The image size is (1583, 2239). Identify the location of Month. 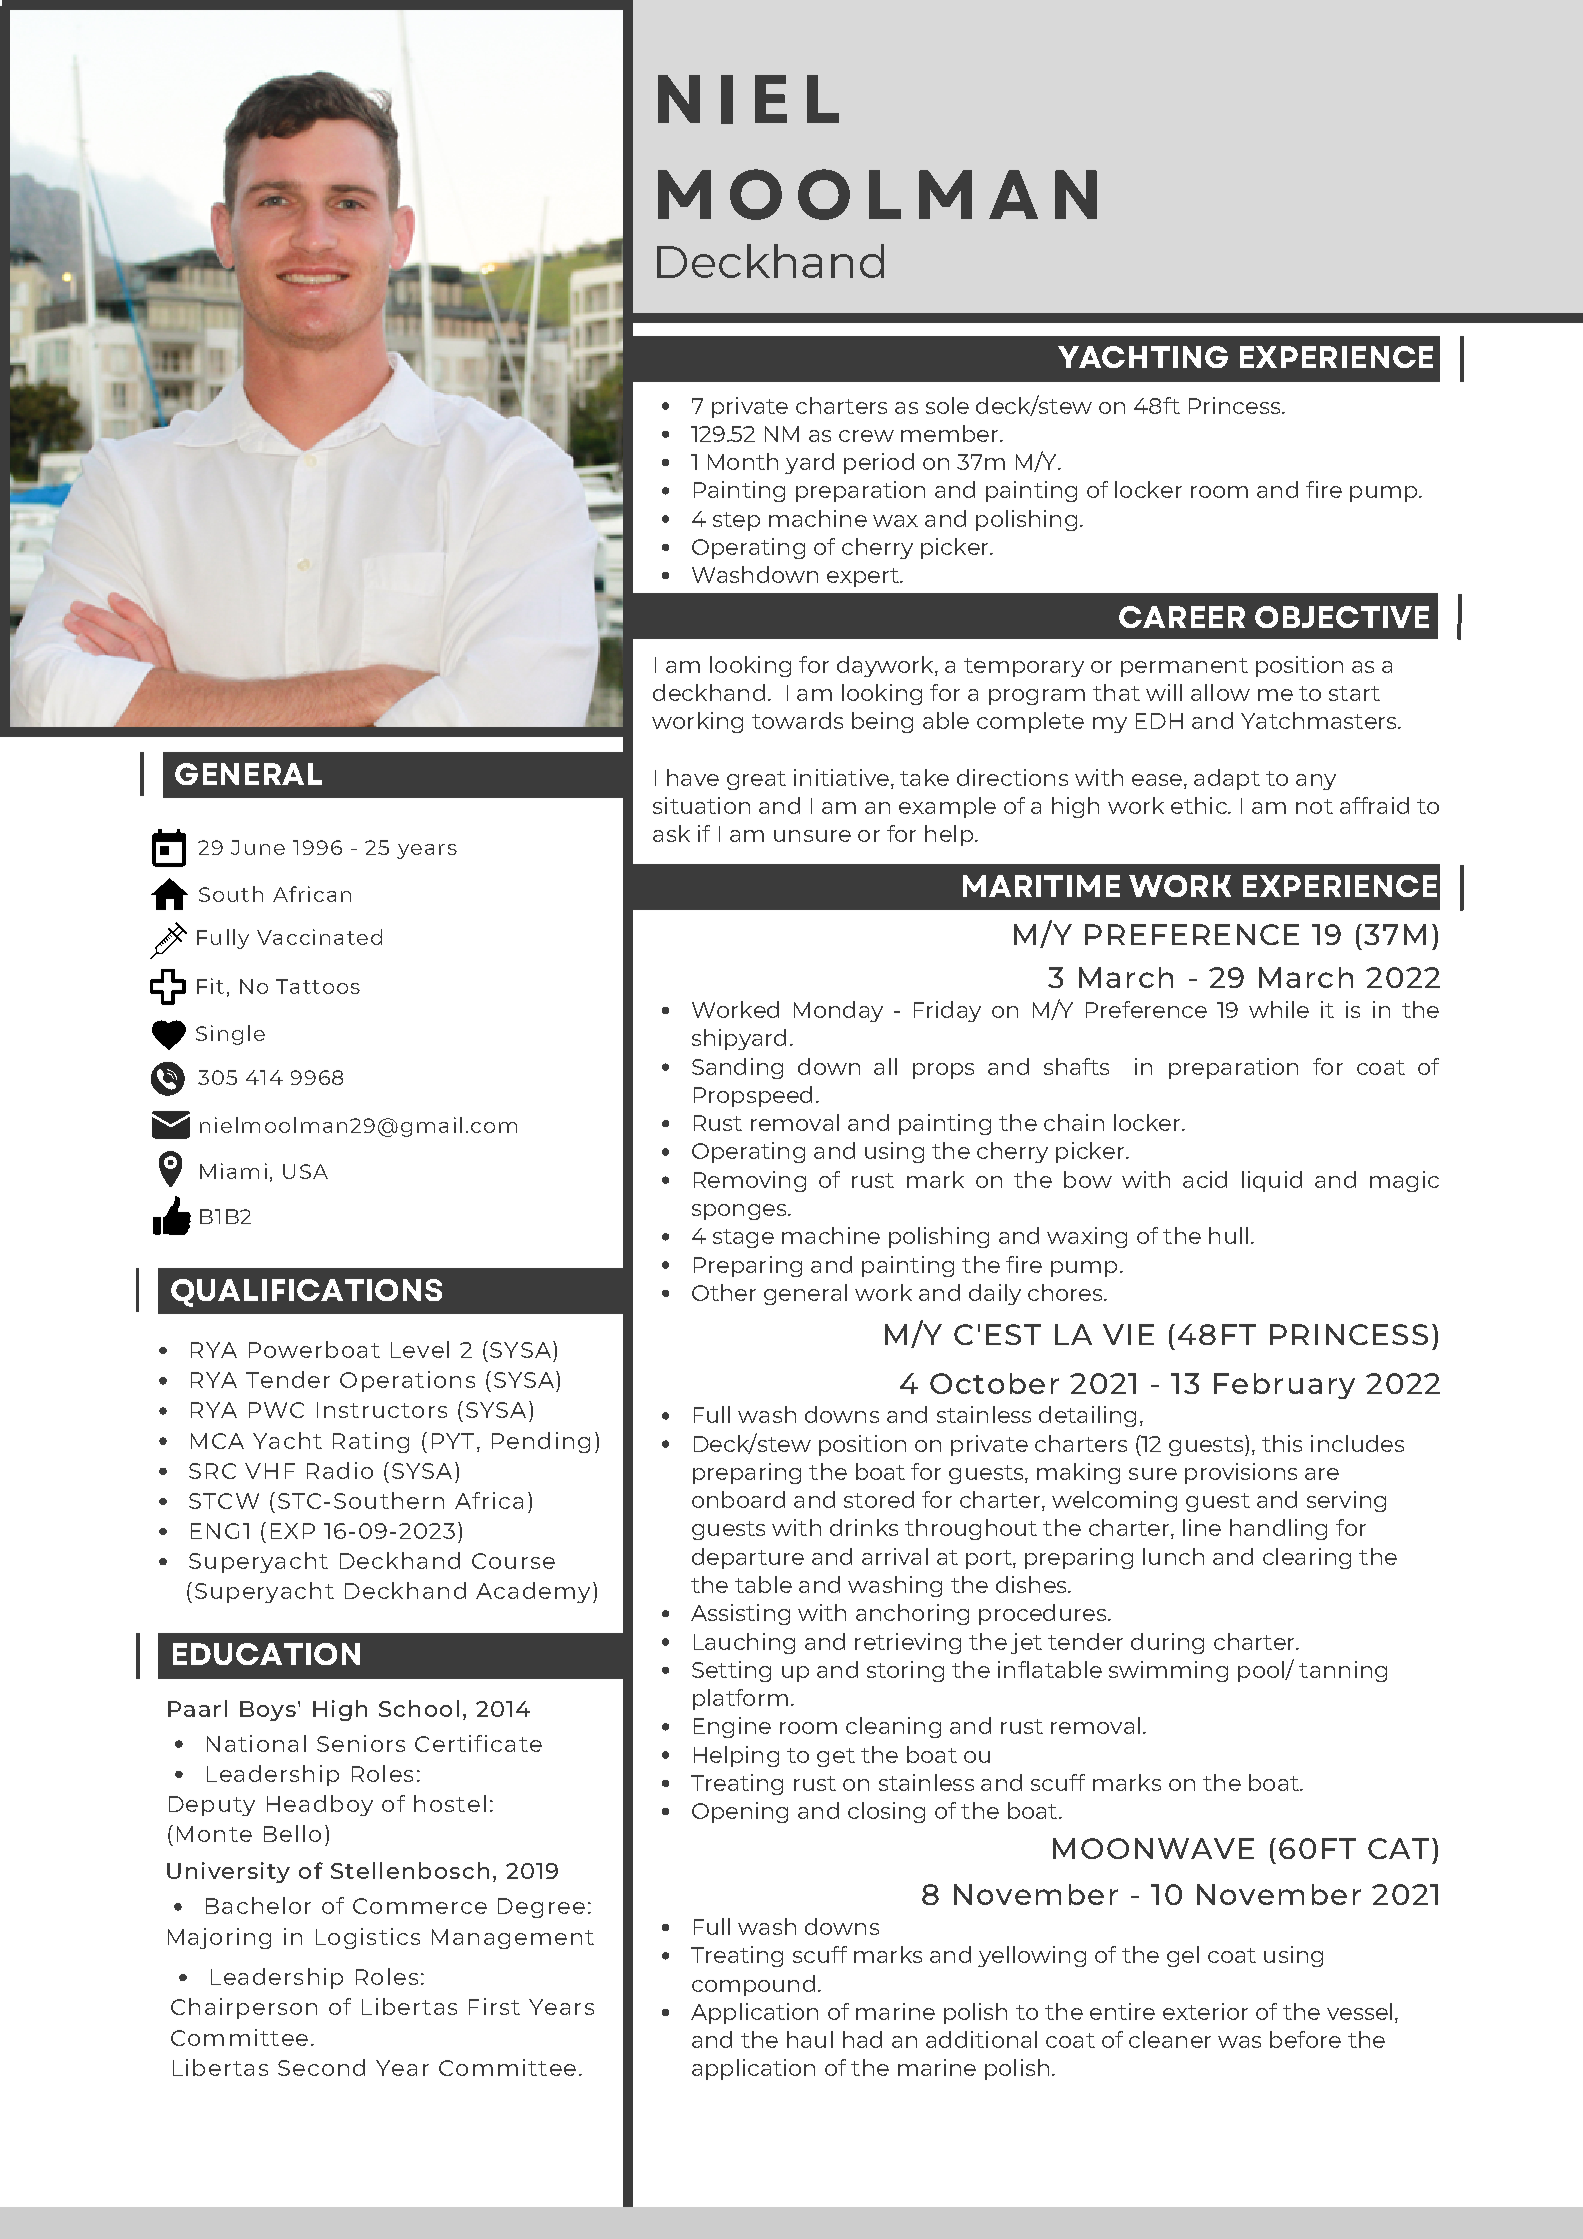
(743, 461).
